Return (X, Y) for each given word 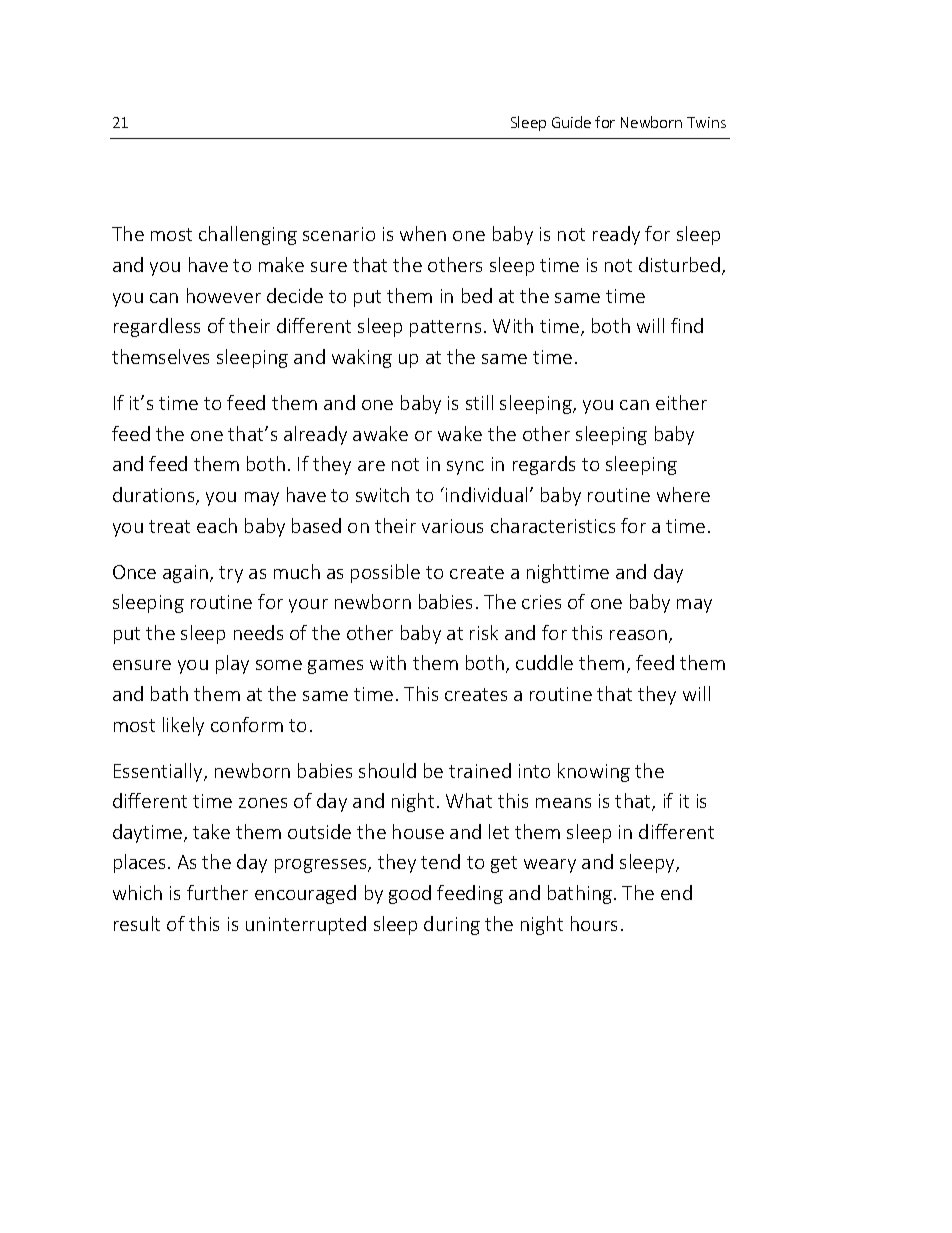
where (683, 494)
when (423, 233)
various (452, 526)
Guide (571, 122)
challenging (248, 235)
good (410, 894)
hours (594, 923)
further (217, 892)
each (217, 525)
